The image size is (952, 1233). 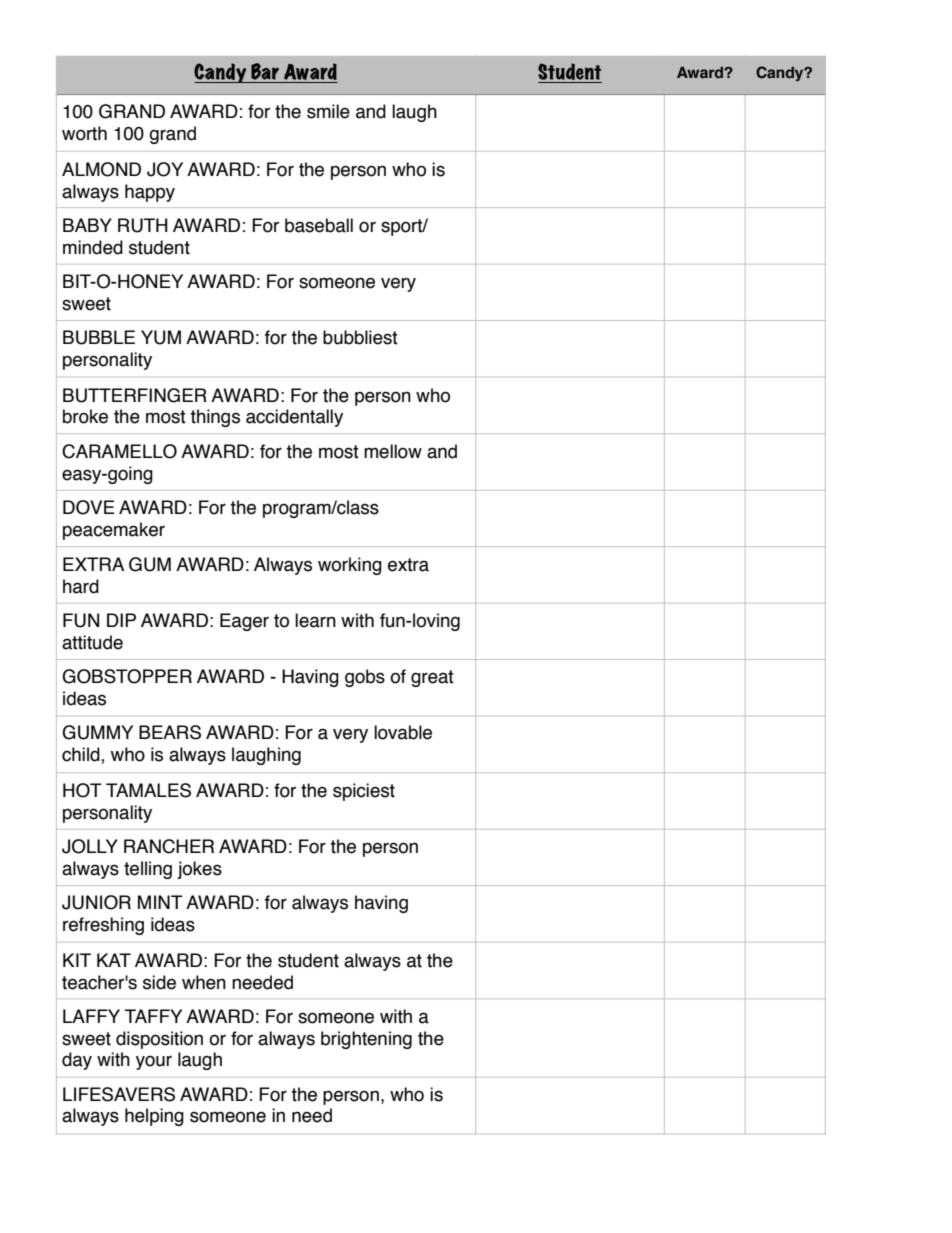 What do you see at coordinates (350, 566) in the screenshot?
I see `working` at bounding box center [350, 566].
